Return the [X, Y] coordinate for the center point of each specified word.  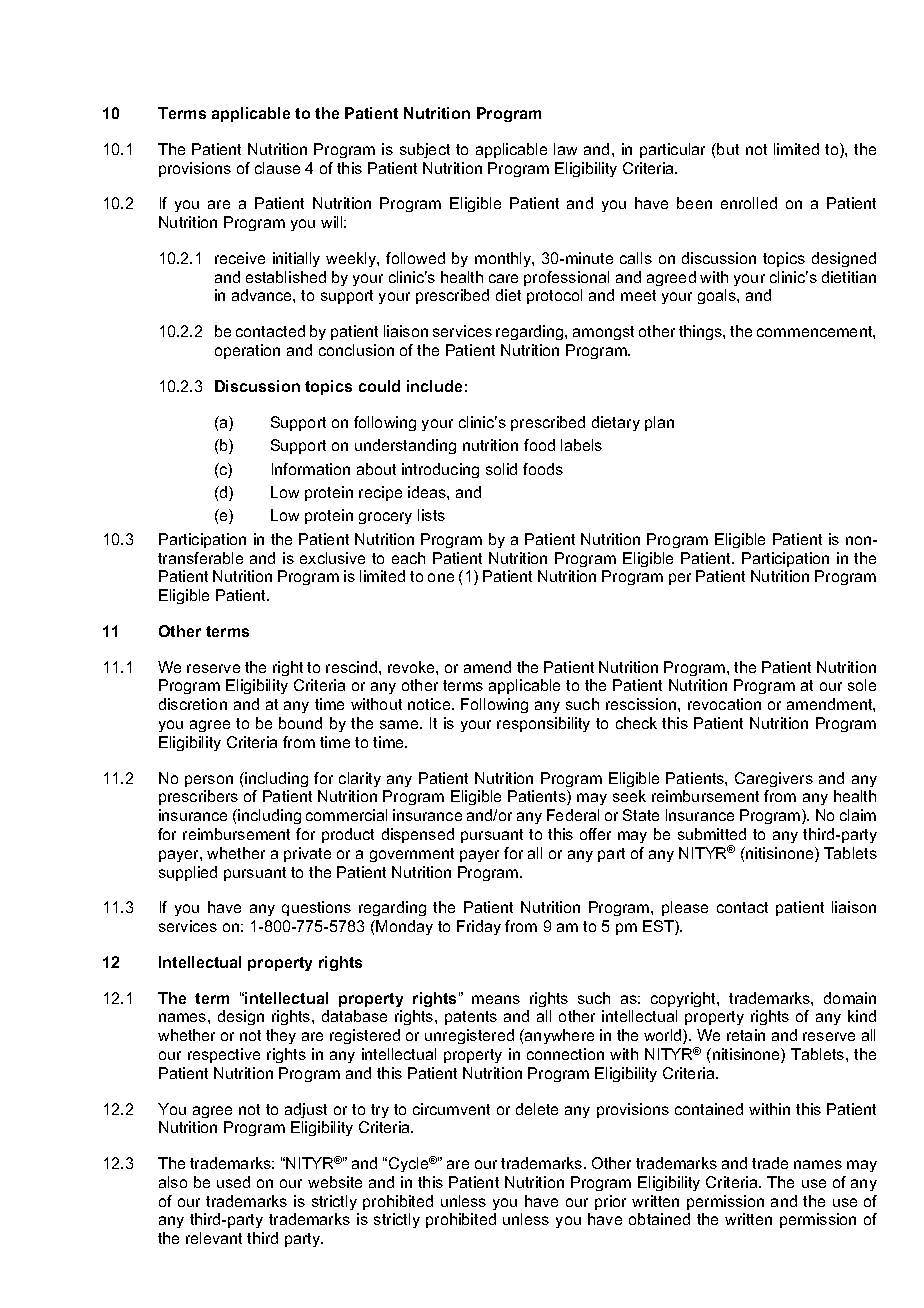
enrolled [749, 203]
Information [311, 469]
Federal [573, 815]
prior [610, 1202]
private [307, 854]
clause [277, 168]
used [233, 1182]
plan [659, 423]
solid [501, 469]
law [565, 149]
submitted [712, 834]
